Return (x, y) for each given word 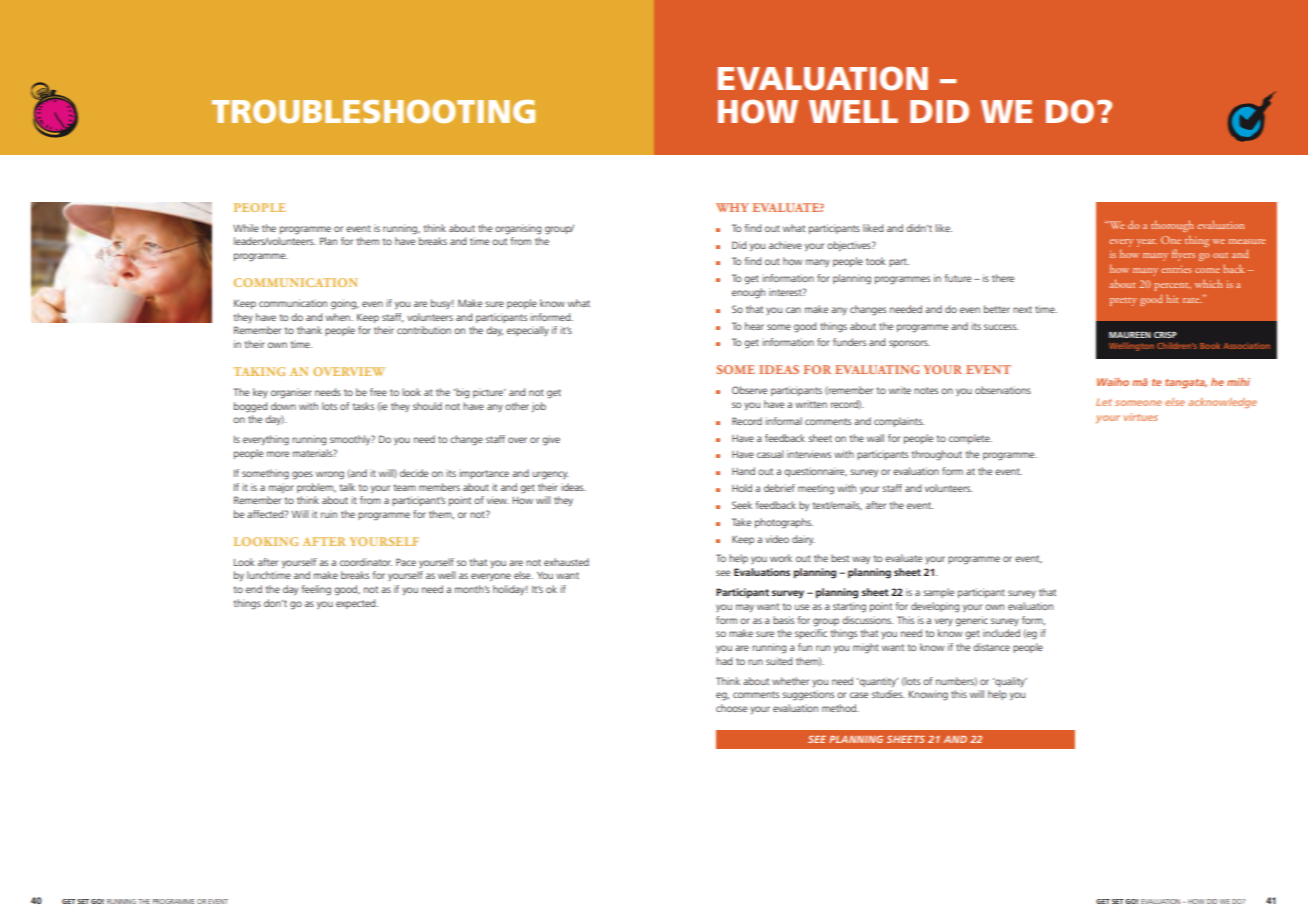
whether (790, 681)
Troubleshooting (373, 111)
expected (357, 604)
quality (1010, 682)
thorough (1172, 226)
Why (732, 207)
